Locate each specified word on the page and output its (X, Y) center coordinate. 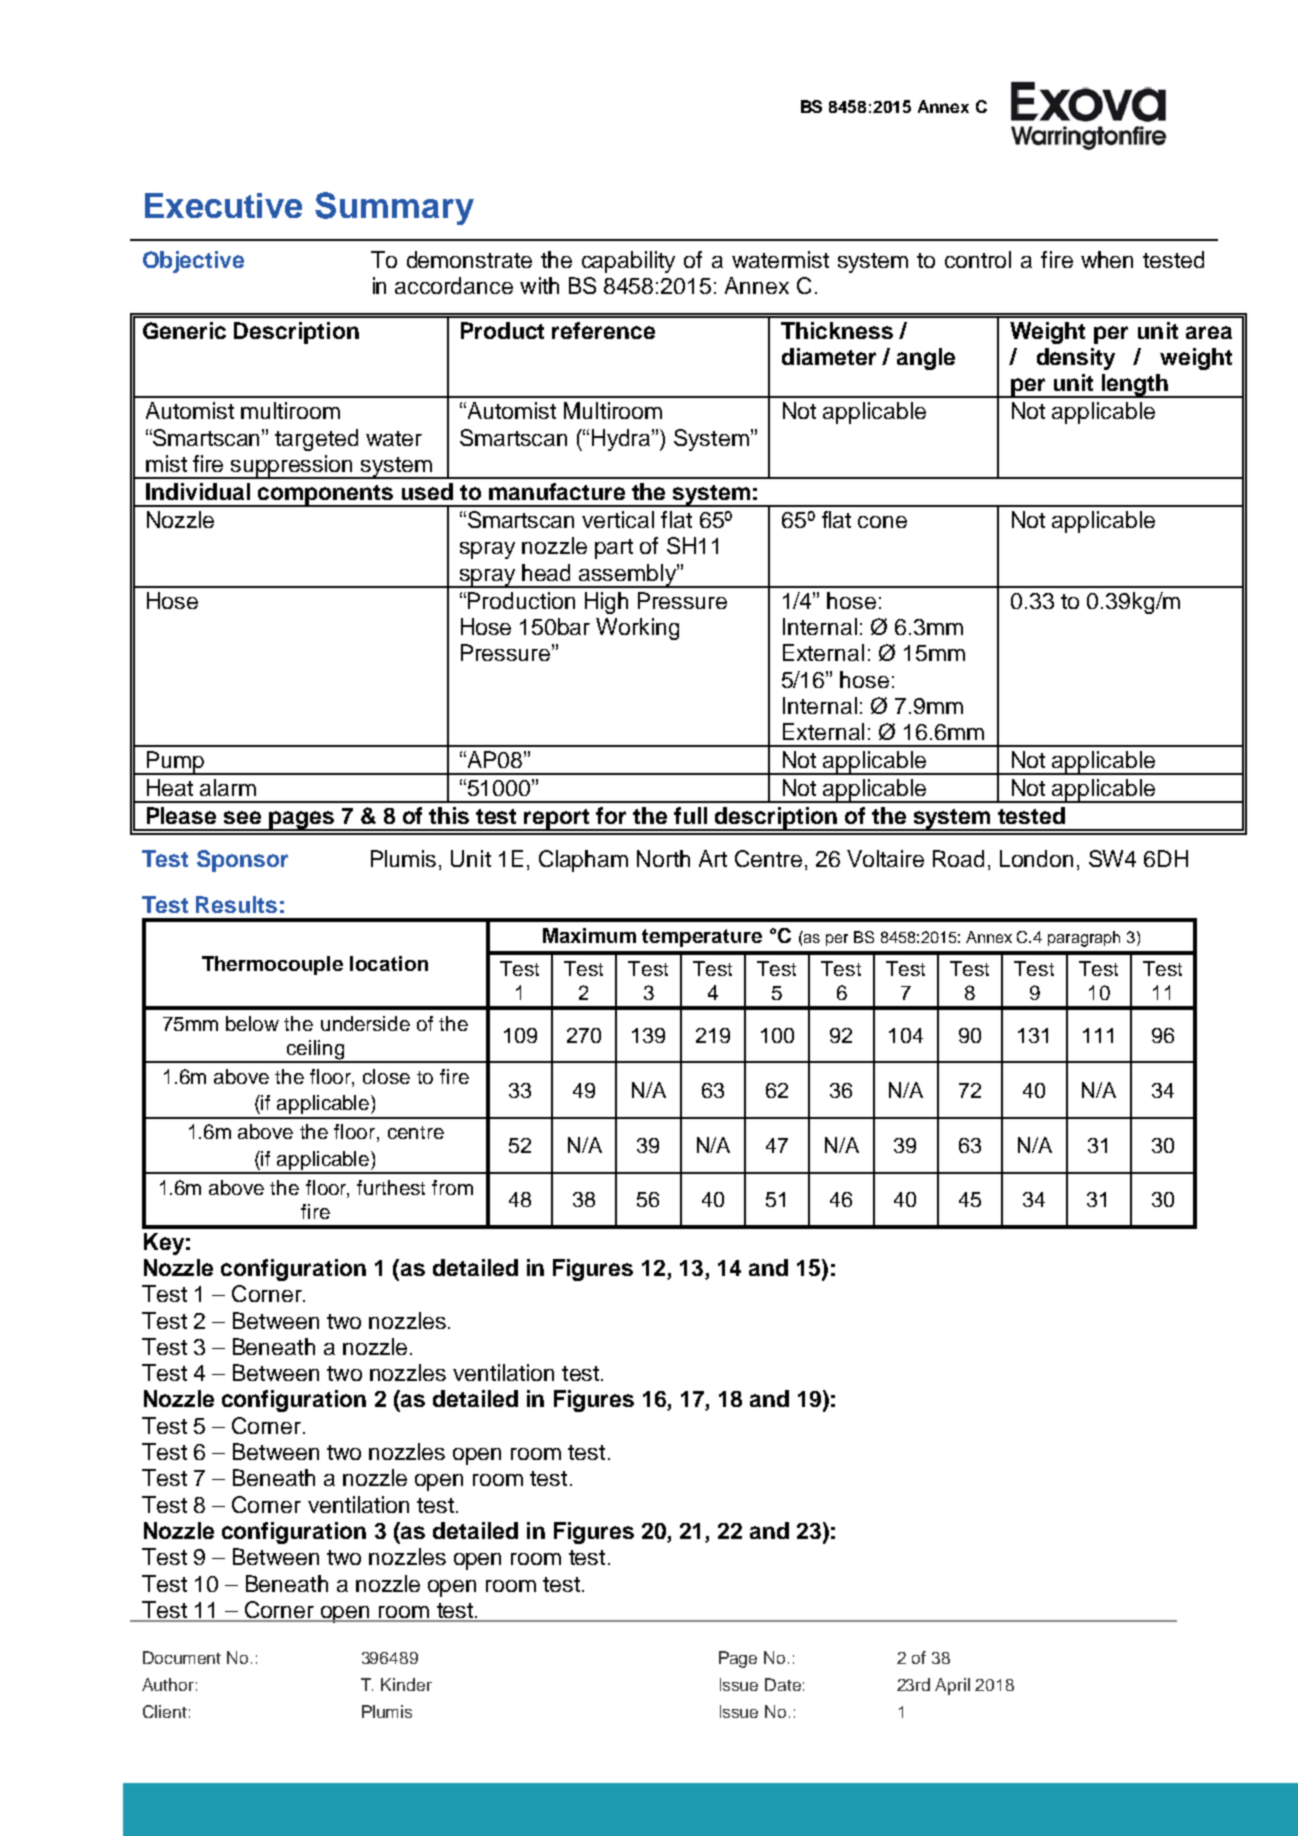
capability (628, 262)
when (1107, 259)
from (452, 1187)
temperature (702, 938)
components (326, 496)
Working (637, 629)
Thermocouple (272, 965)
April (952, 1686)
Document (182, 1657)
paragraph (1084, 939)
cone (882, 522)
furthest (391, 1187)
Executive (223, 205)
